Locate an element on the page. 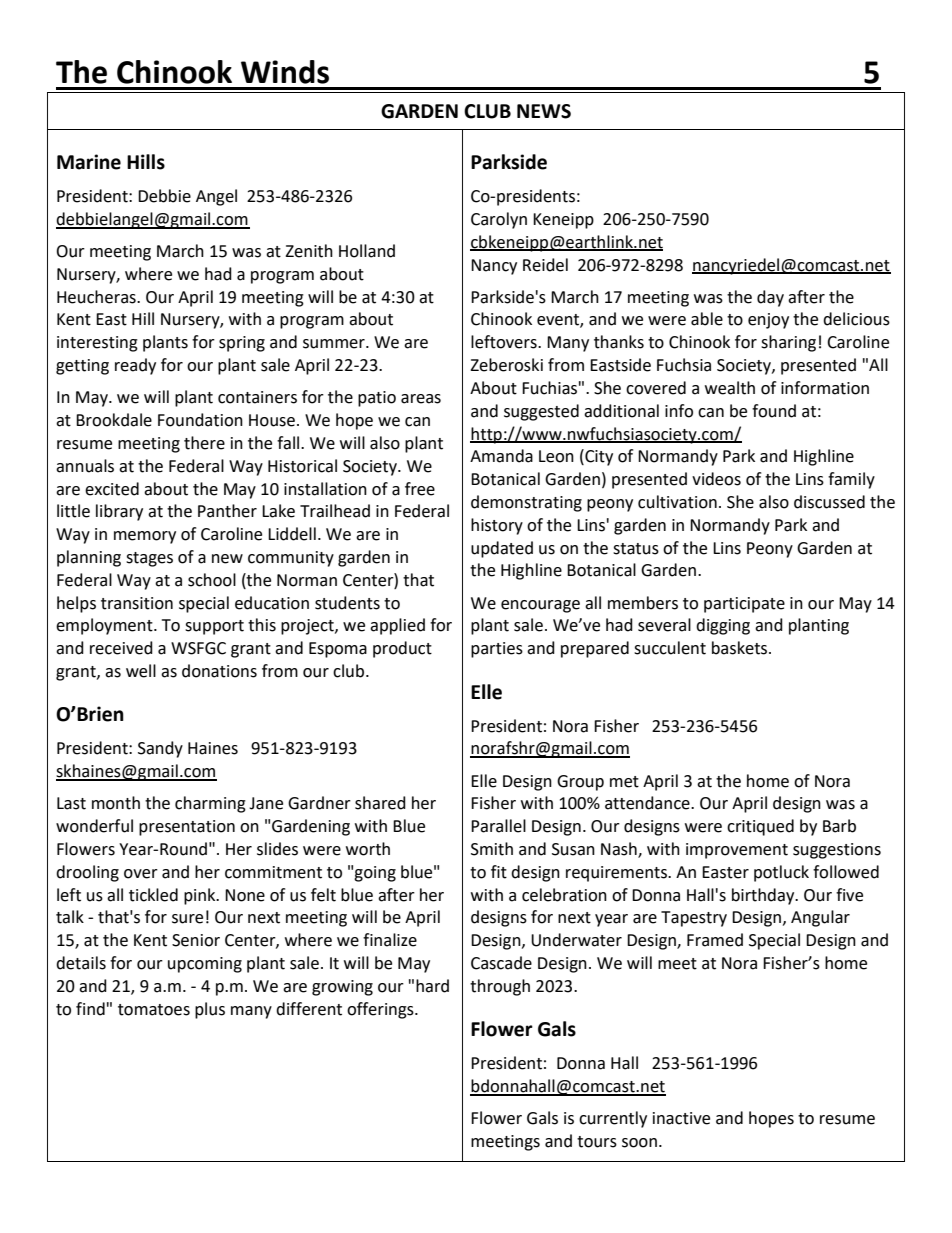 Image resolution: width=952 pixels, height=1233 pixels. tickled is located at coordinates (153, 895).
